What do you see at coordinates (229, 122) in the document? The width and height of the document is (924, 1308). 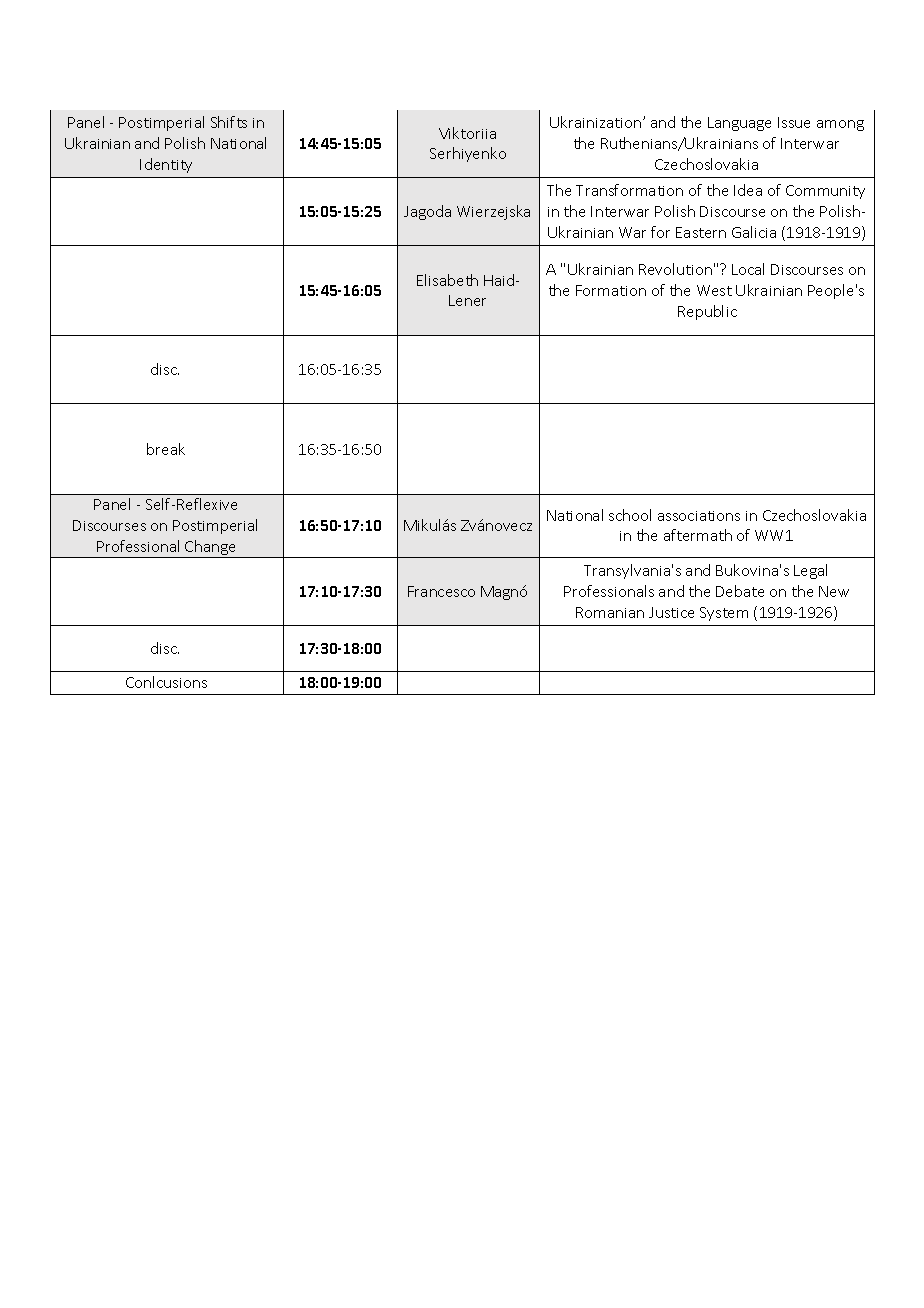 I see `Shifts` at bounding box center [229, 122].
